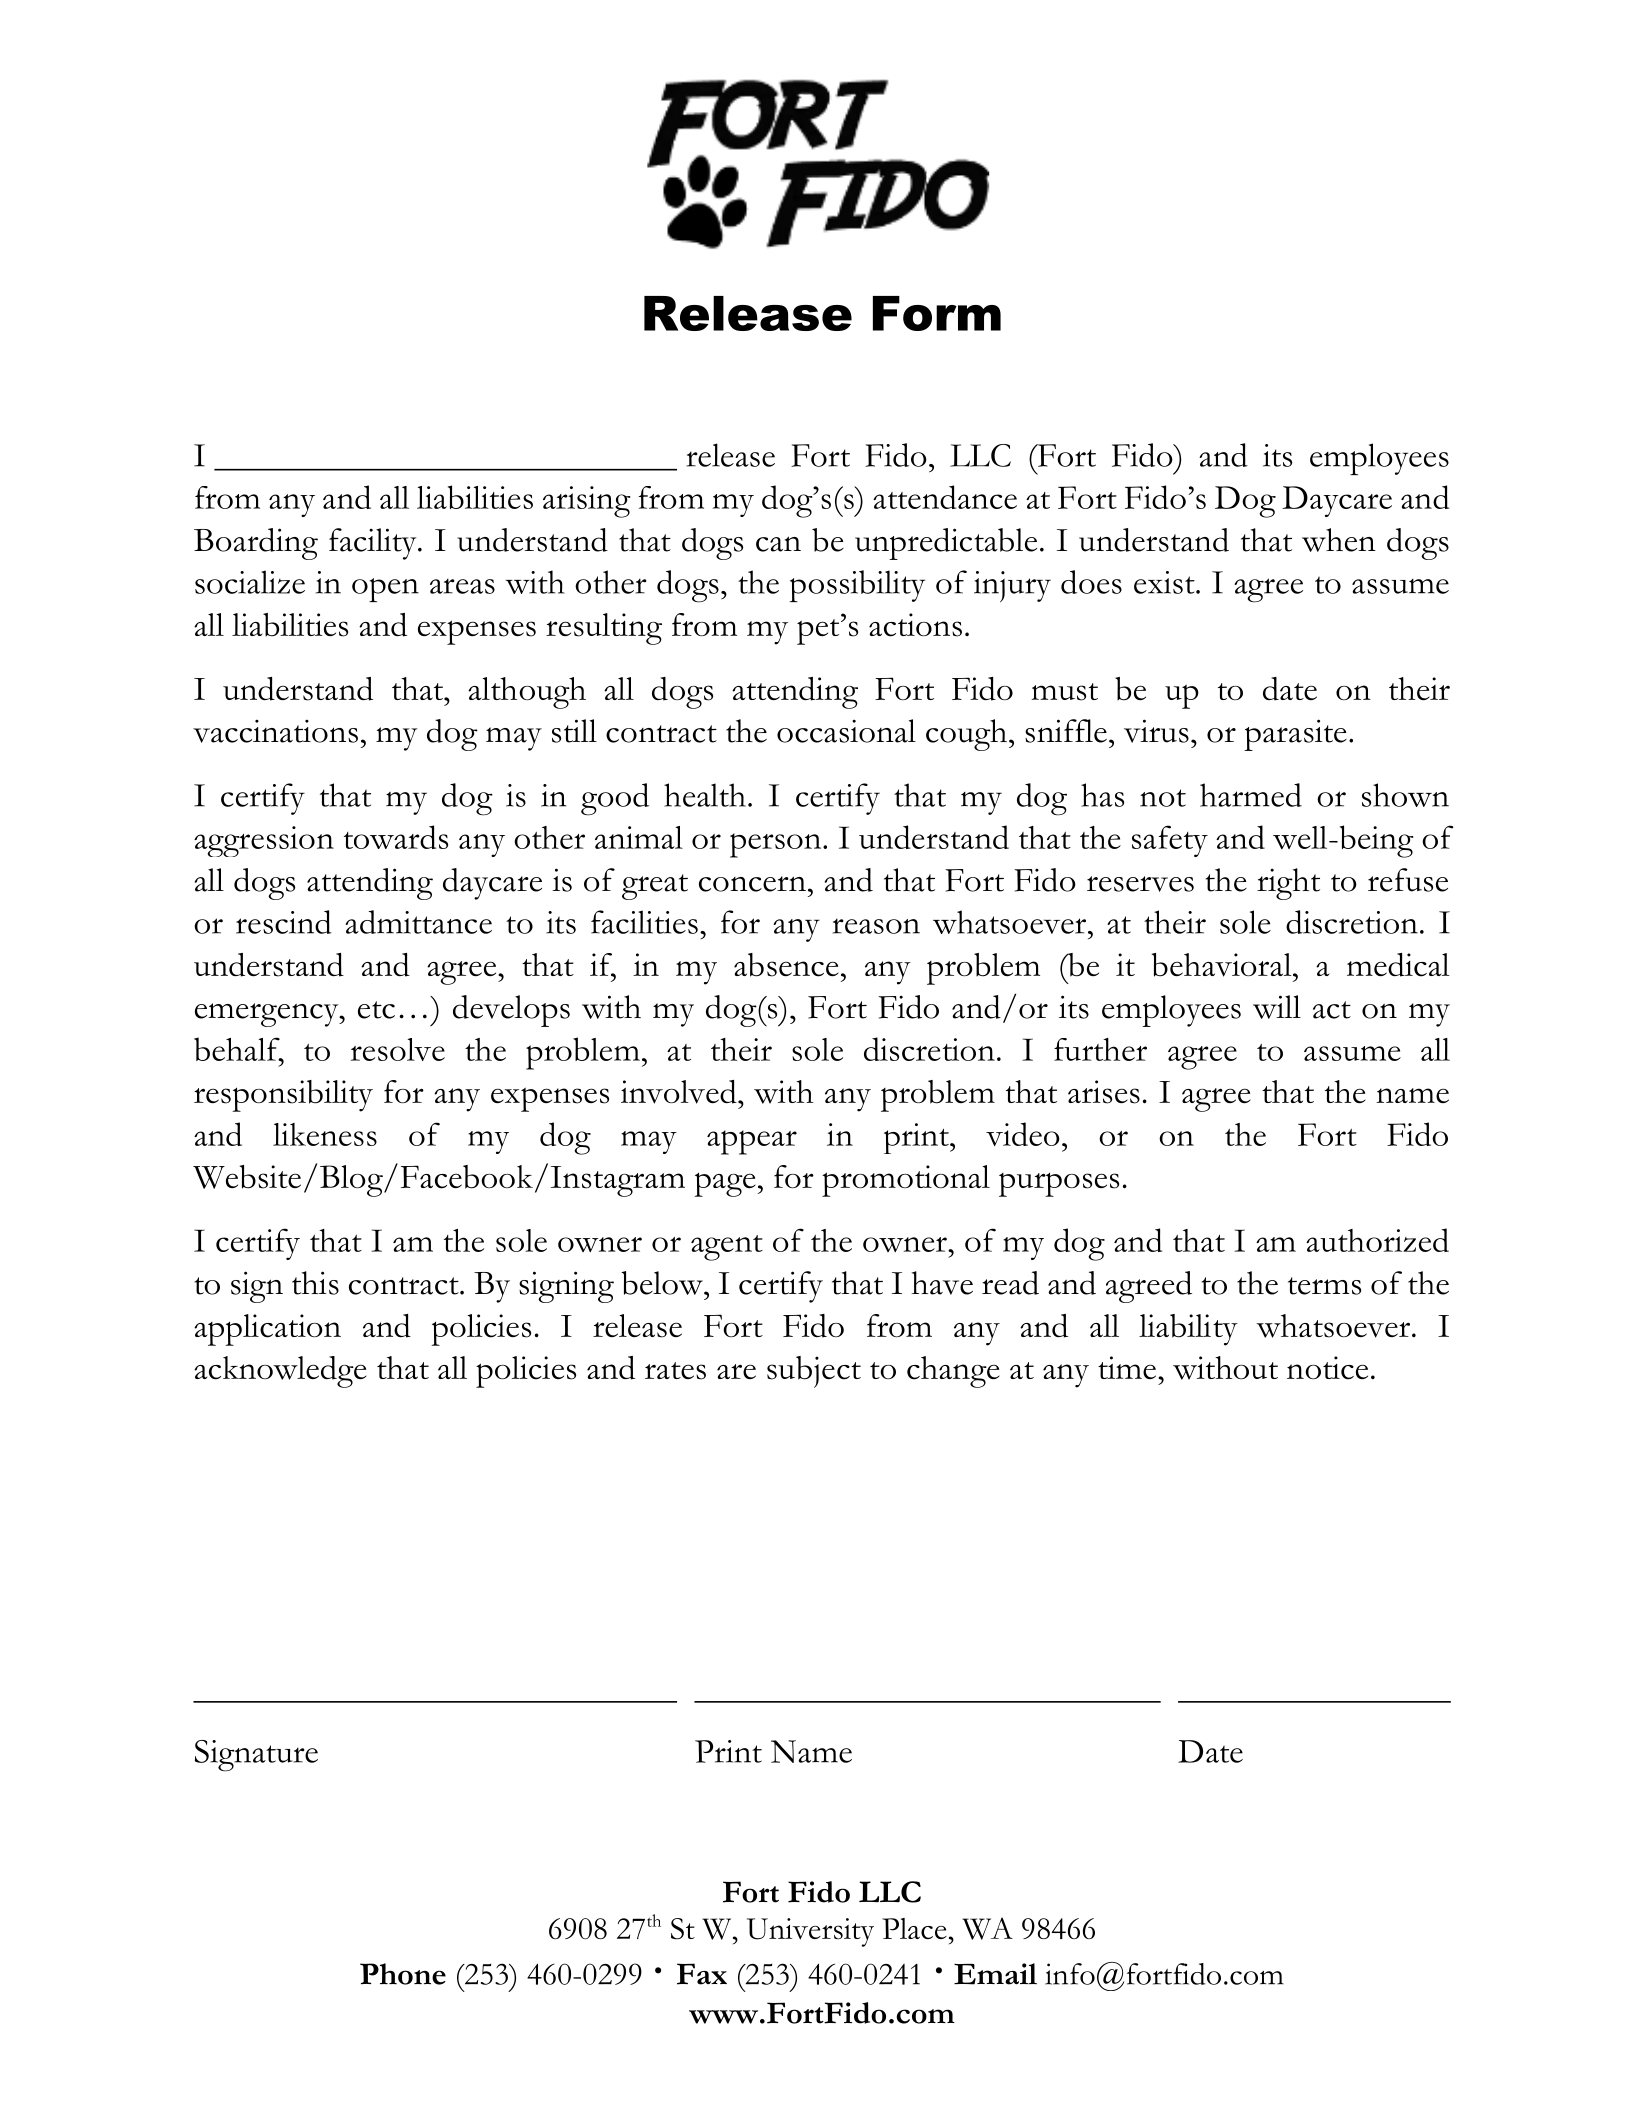 The width and height of the screenshot is (1644, 2128). I want to click on authorized, so click(1377, 1240).
